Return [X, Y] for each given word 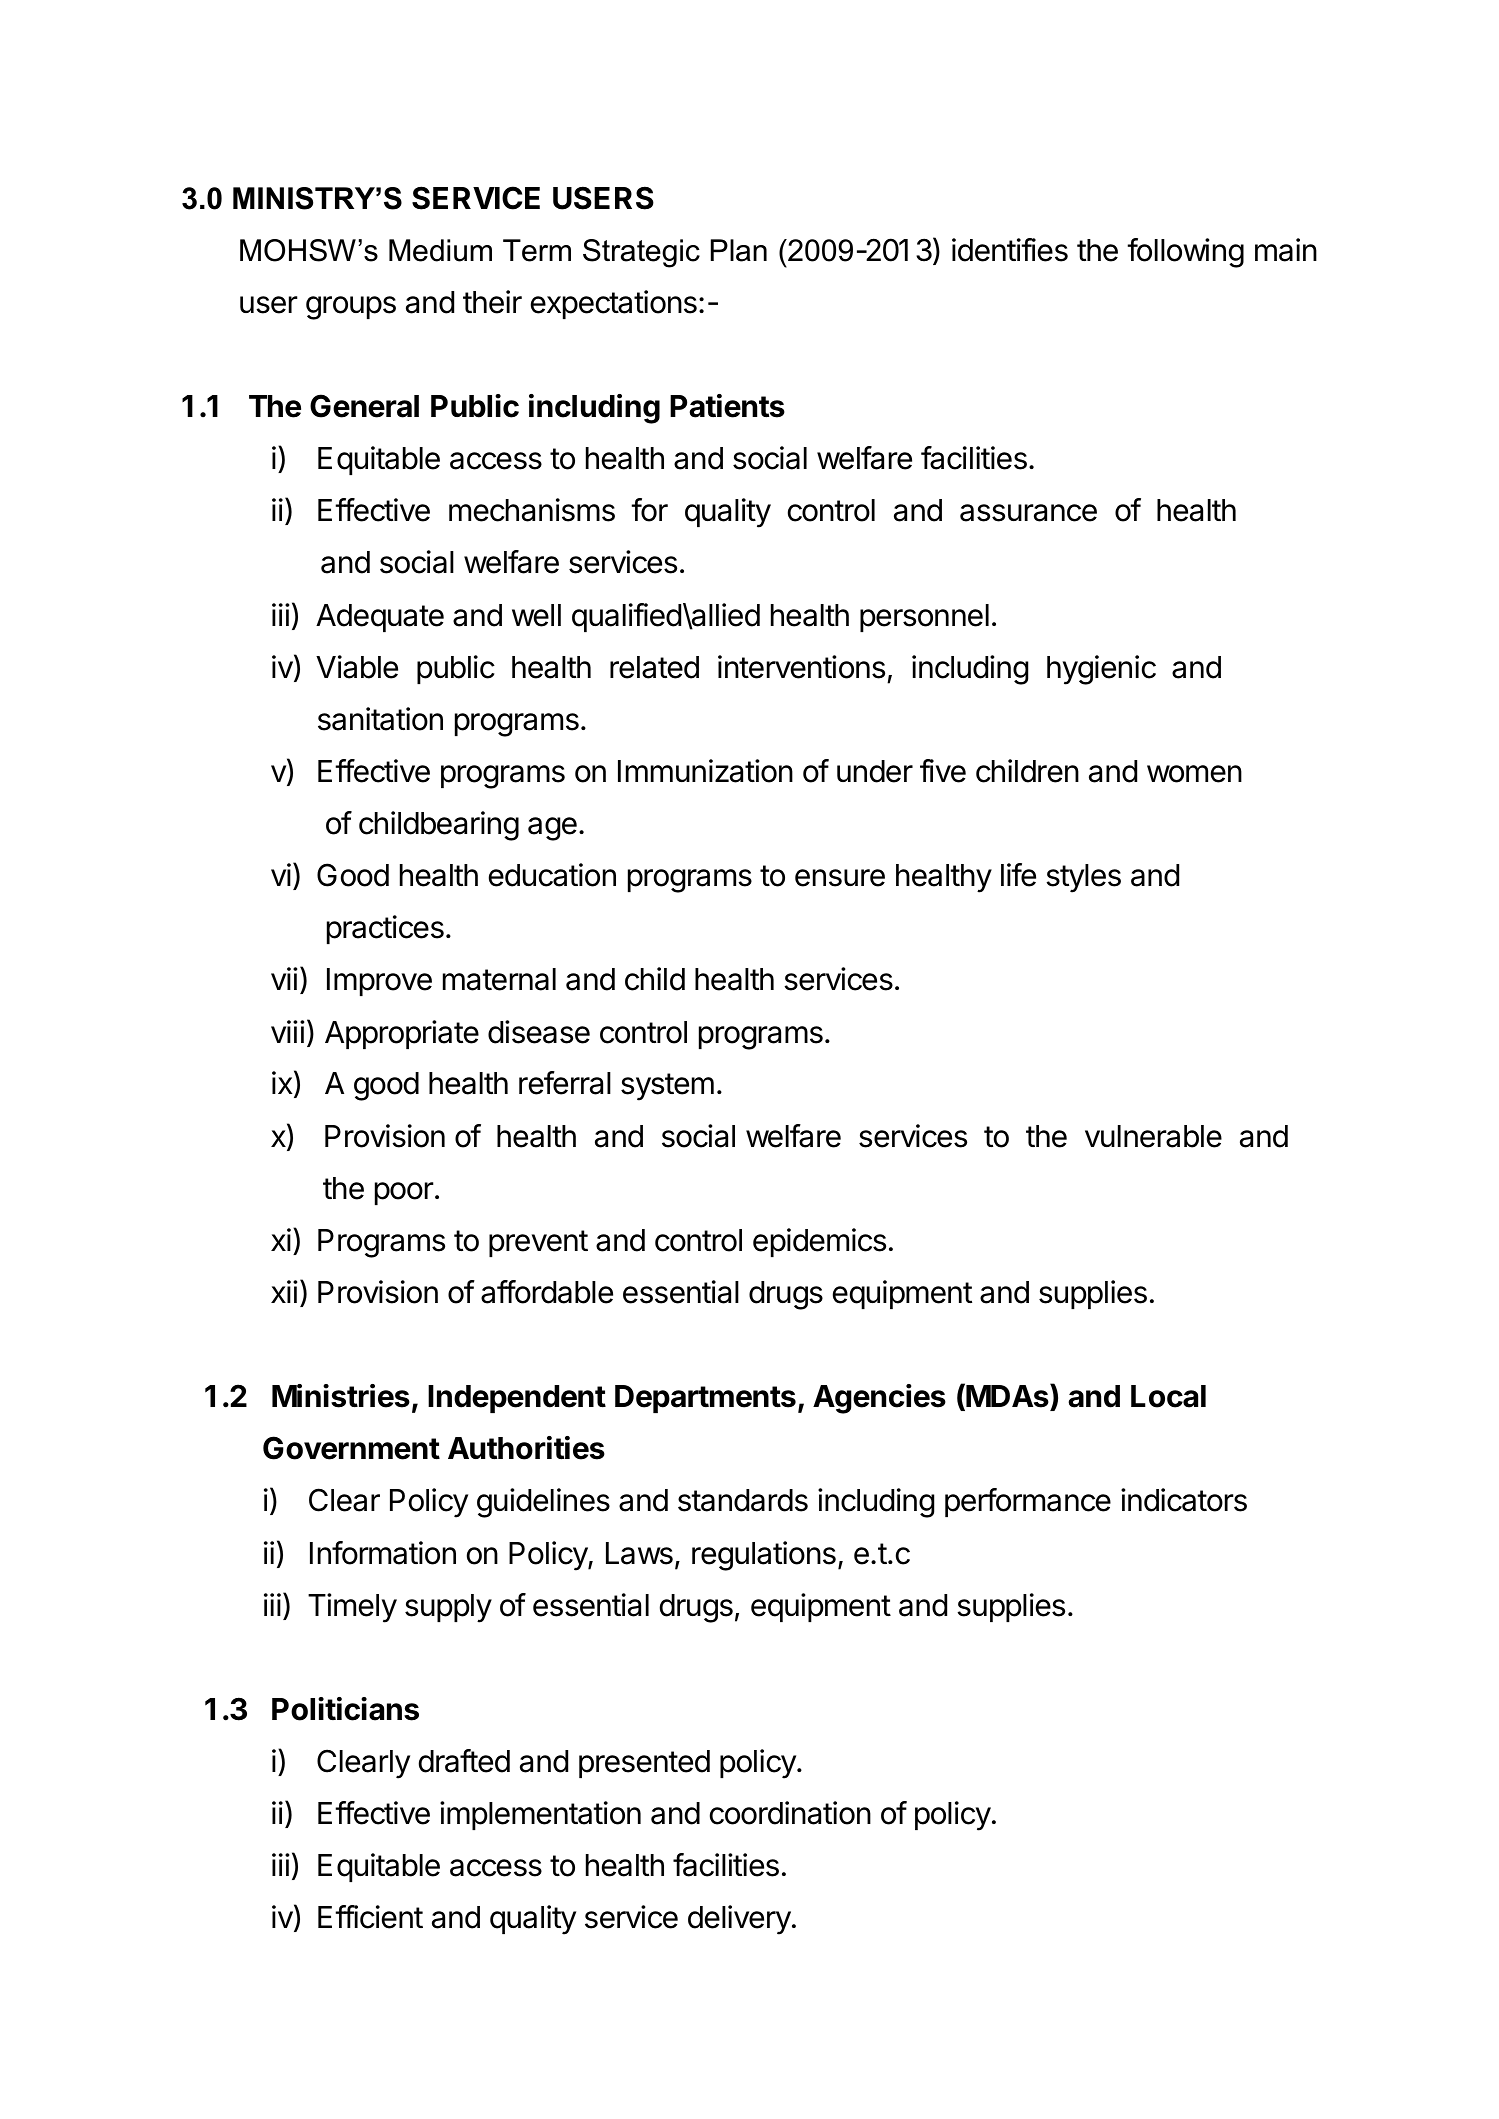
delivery [739, 1920]
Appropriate [402, 1034]
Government [351, 1448]
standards [743, 1500]
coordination [790, 1813]
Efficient [370, 1917]
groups [351, 308]
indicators [1184, 1500]
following [1185, 253]
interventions [801, 667]
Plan [739, 250]
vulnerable [1153, 1136]
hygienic [1101, 670]
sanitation [380, 719]
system [667, 1087]
